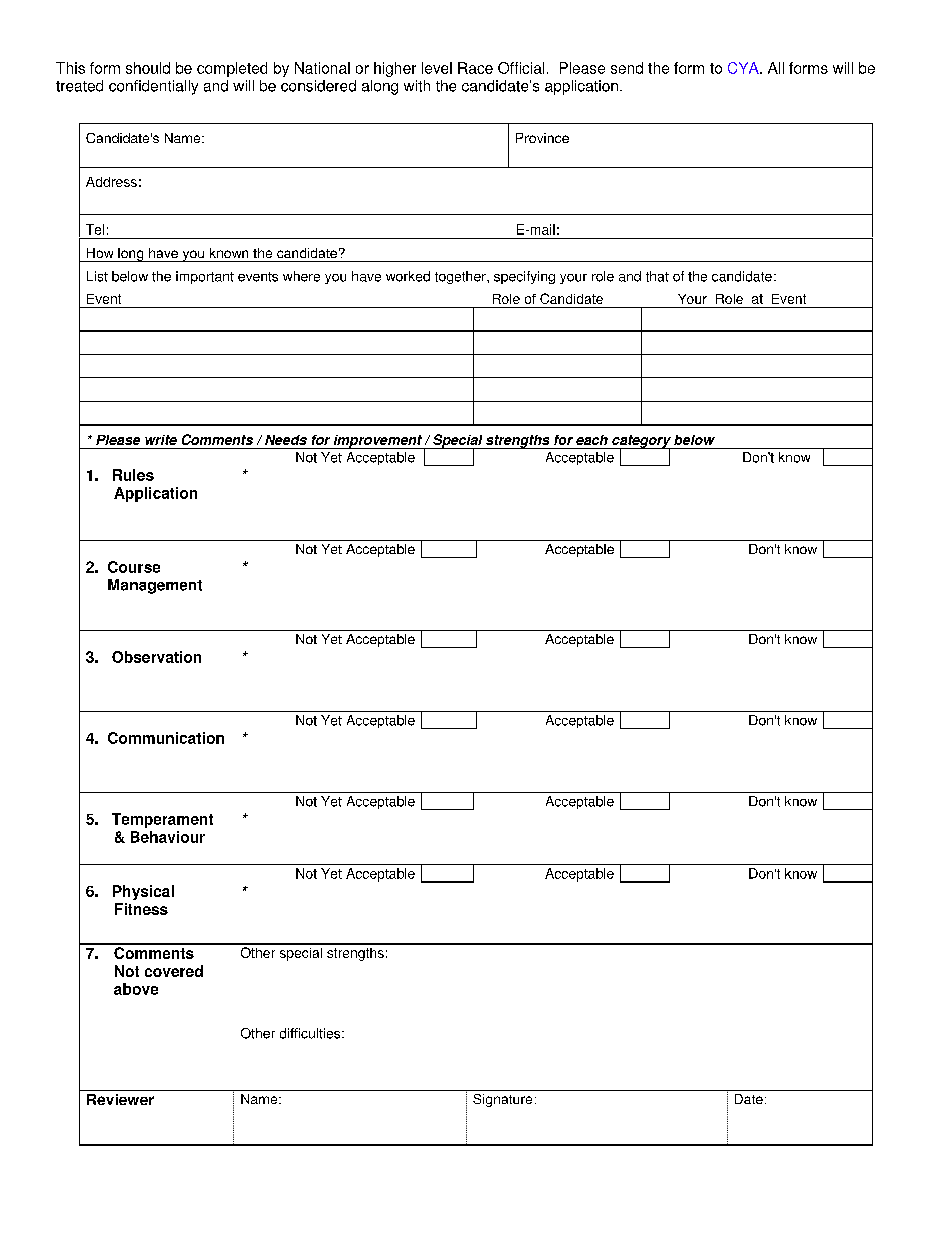 This document has height=1233, width=952. I want to click on Observation, so click(156, 657).
